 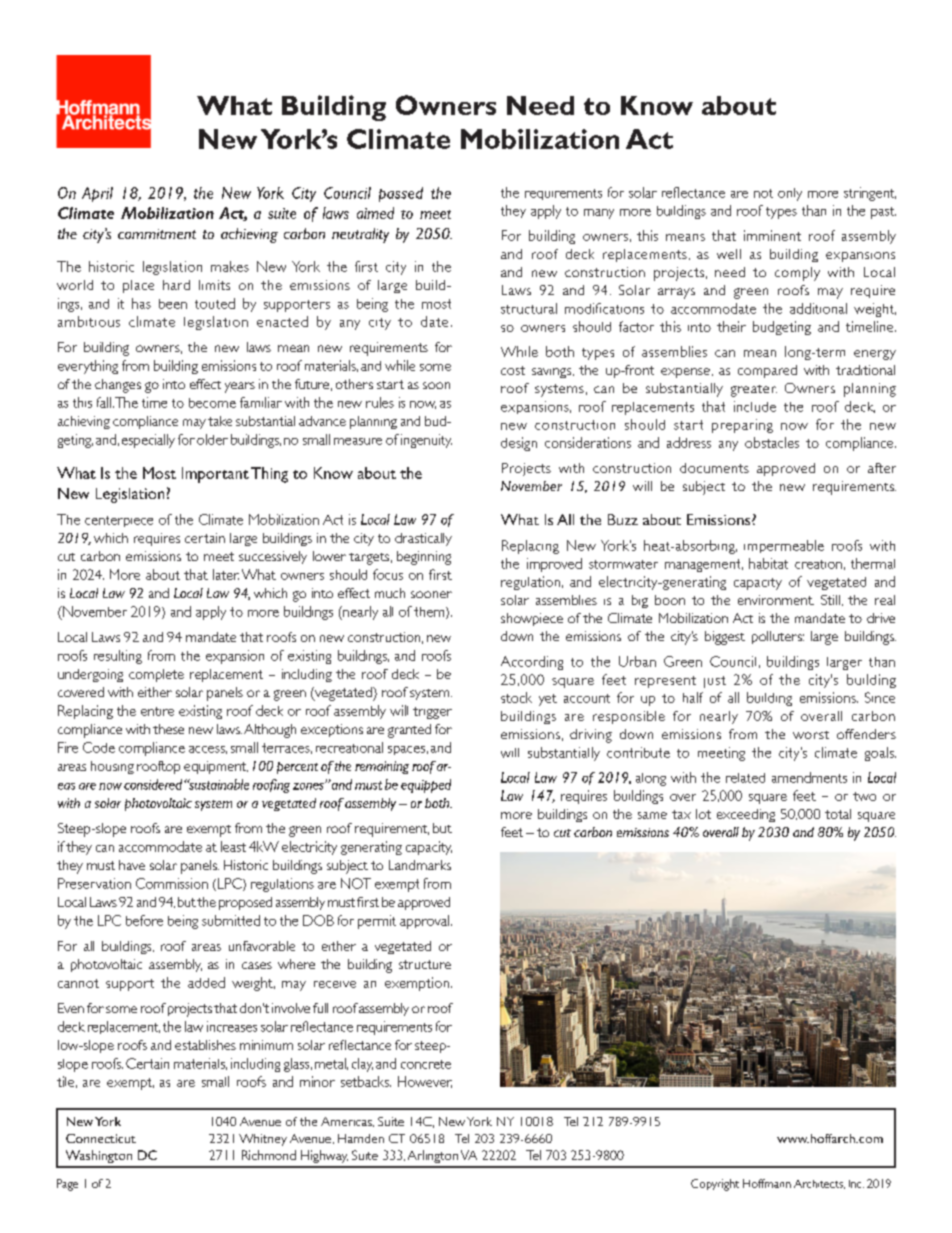 What do you see at coordinates (101, 1138) in the image?
I see `Connecticut` at bounding box center [101, 1138].
